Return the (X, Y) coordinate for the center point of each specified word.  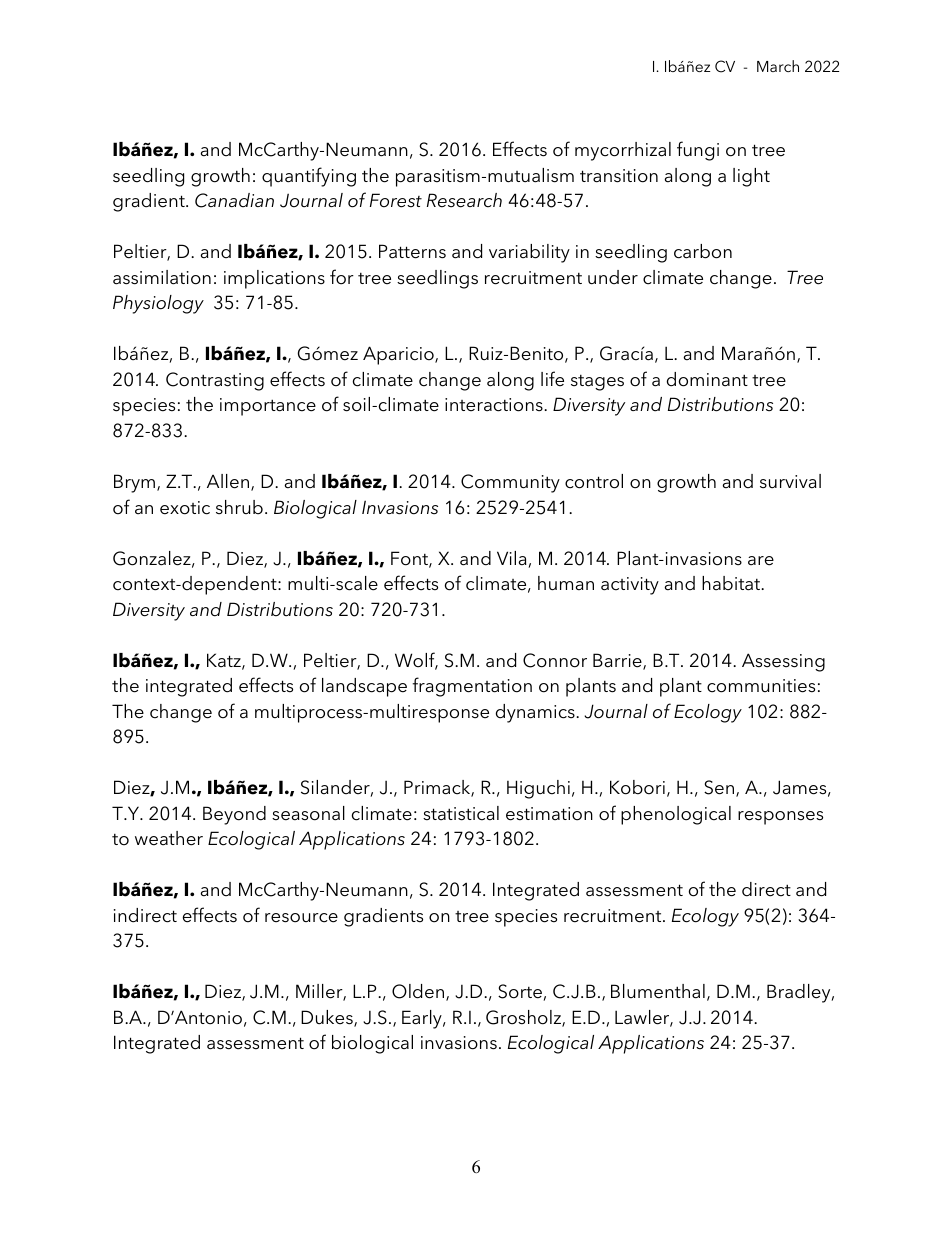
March (778, 66)
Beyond (234, 815)
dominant (707, 379)
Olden (419, 992)
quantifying (309, 177)
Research (464, 200)
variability (529, 253)
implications (274, 279)
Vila (513, 559)
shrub (239, 507)
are (761, 561)
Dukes (328, 1018)
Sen (719, 787)
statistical (461, 813)
